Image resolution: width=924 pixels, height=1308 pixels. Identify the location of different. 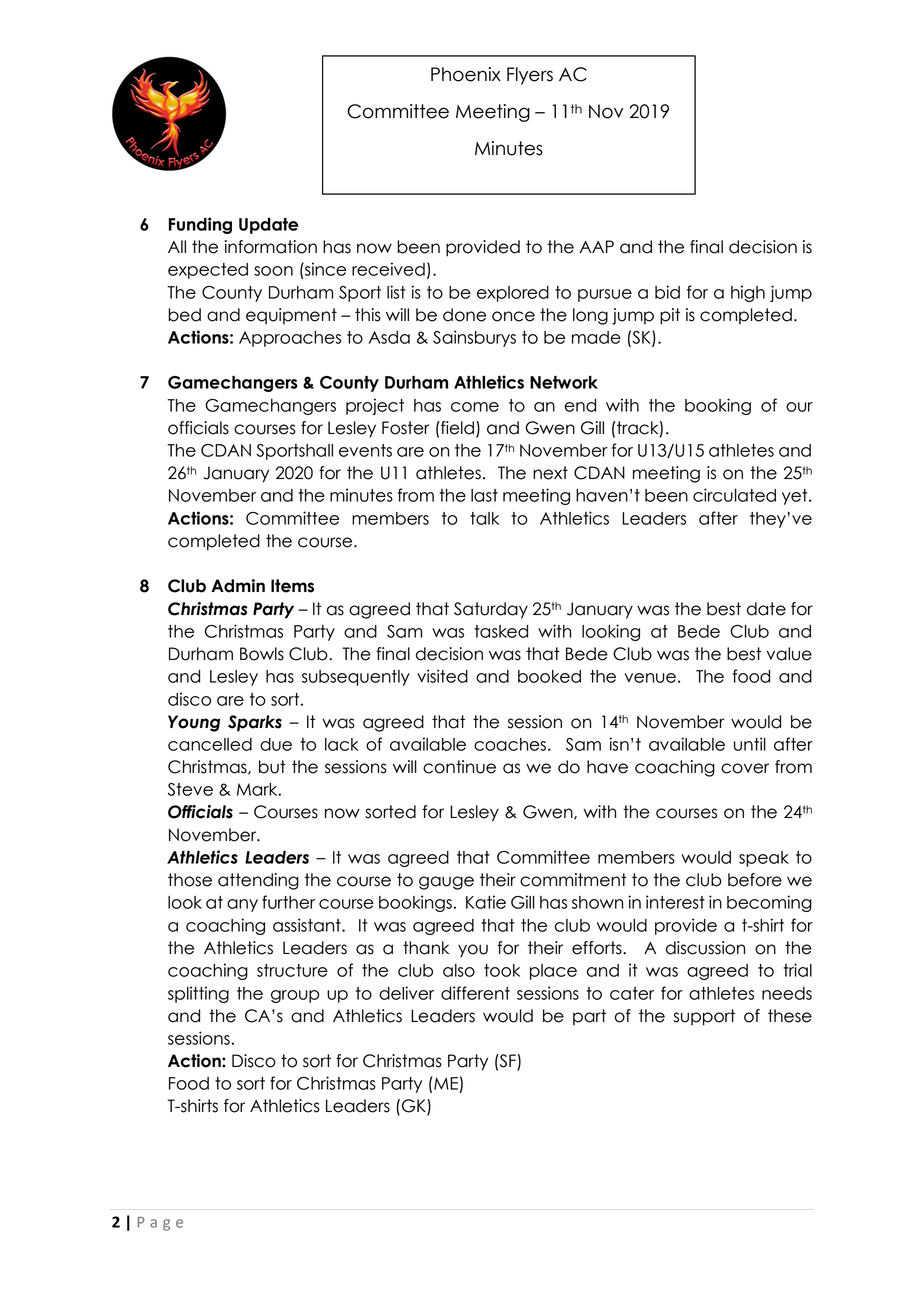
(475, 993).
